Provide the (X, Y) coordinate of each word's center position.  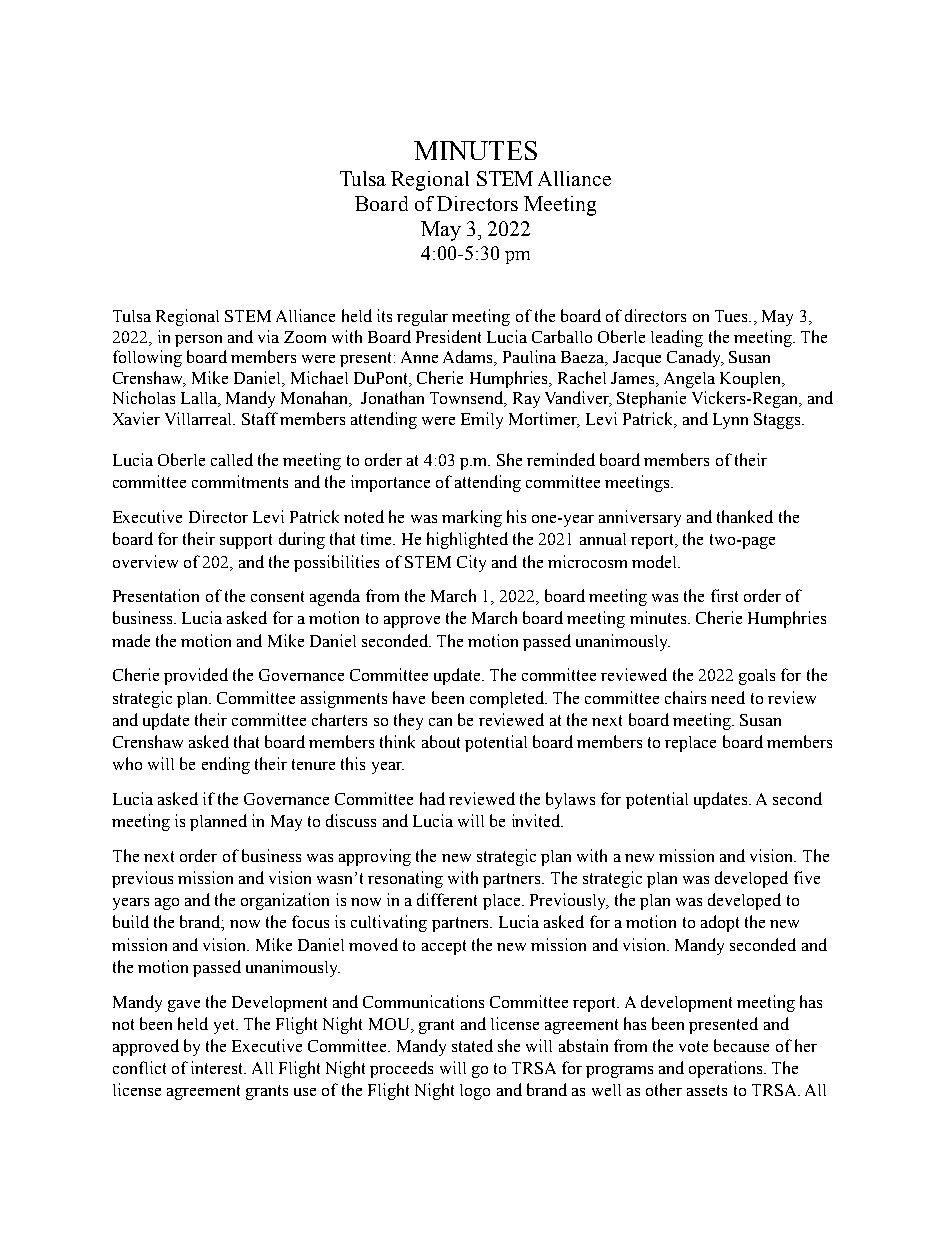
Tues (732, 316)
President (448, 336)
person (198, 341)
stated (472, 1045)
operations (727, 1069)
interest (218, 1067)
